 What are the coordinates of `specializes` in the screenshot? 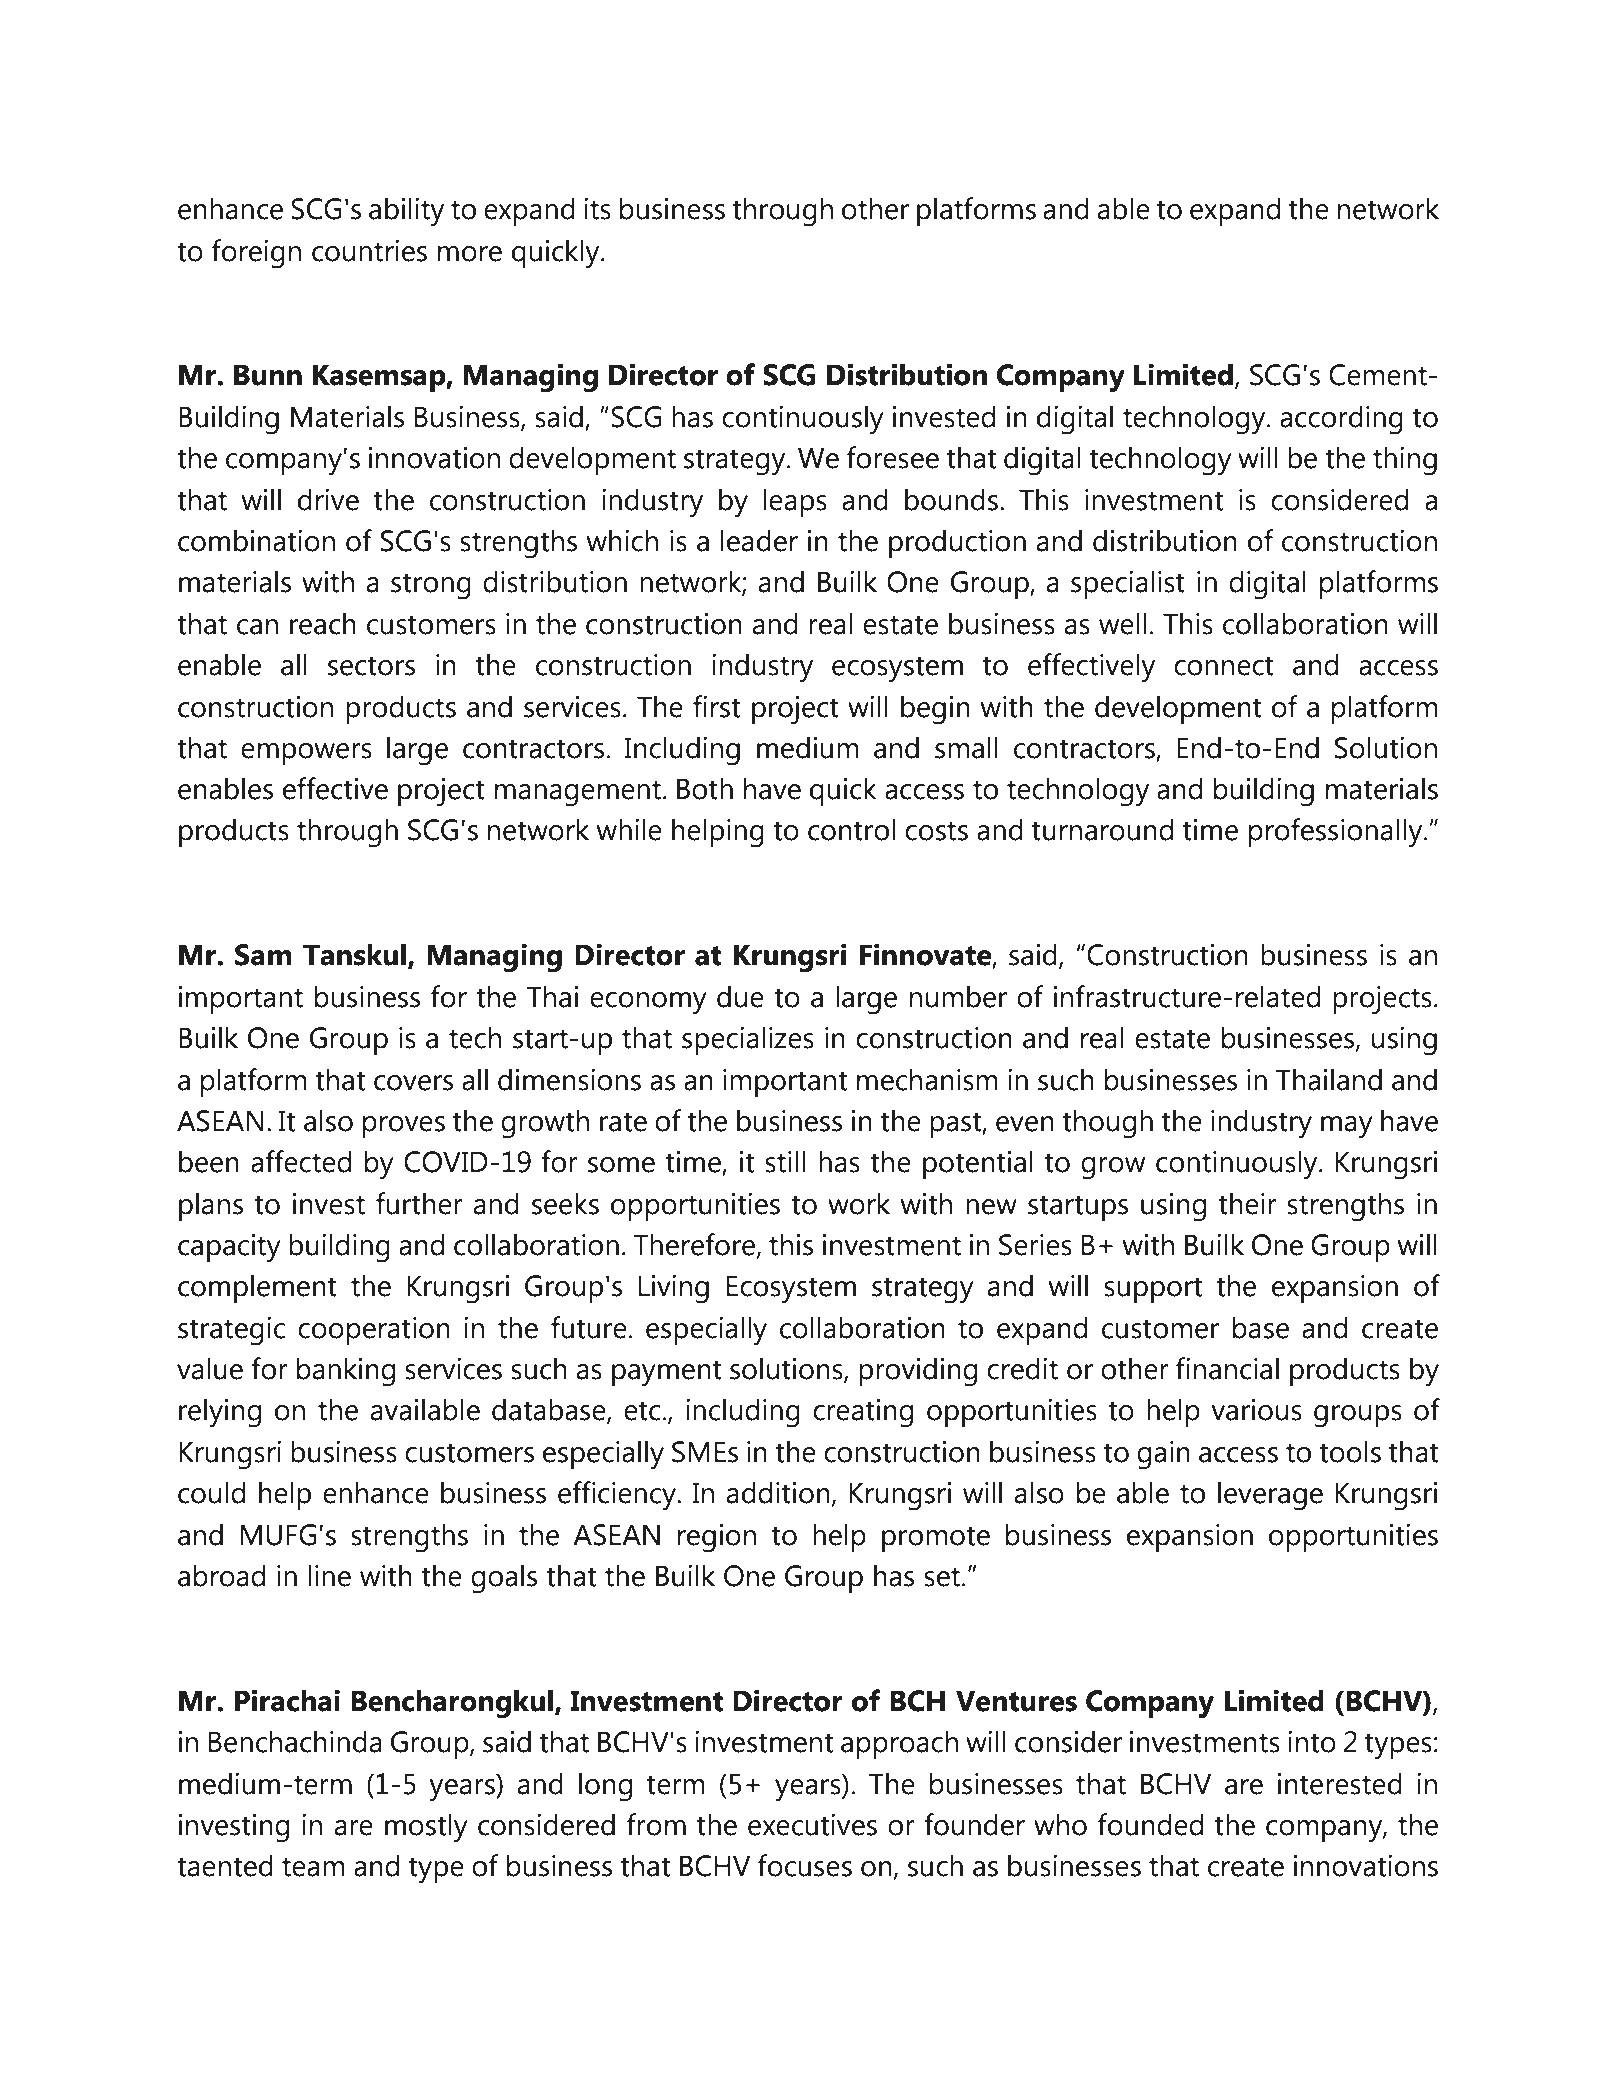 It's located at (748, 1040).
